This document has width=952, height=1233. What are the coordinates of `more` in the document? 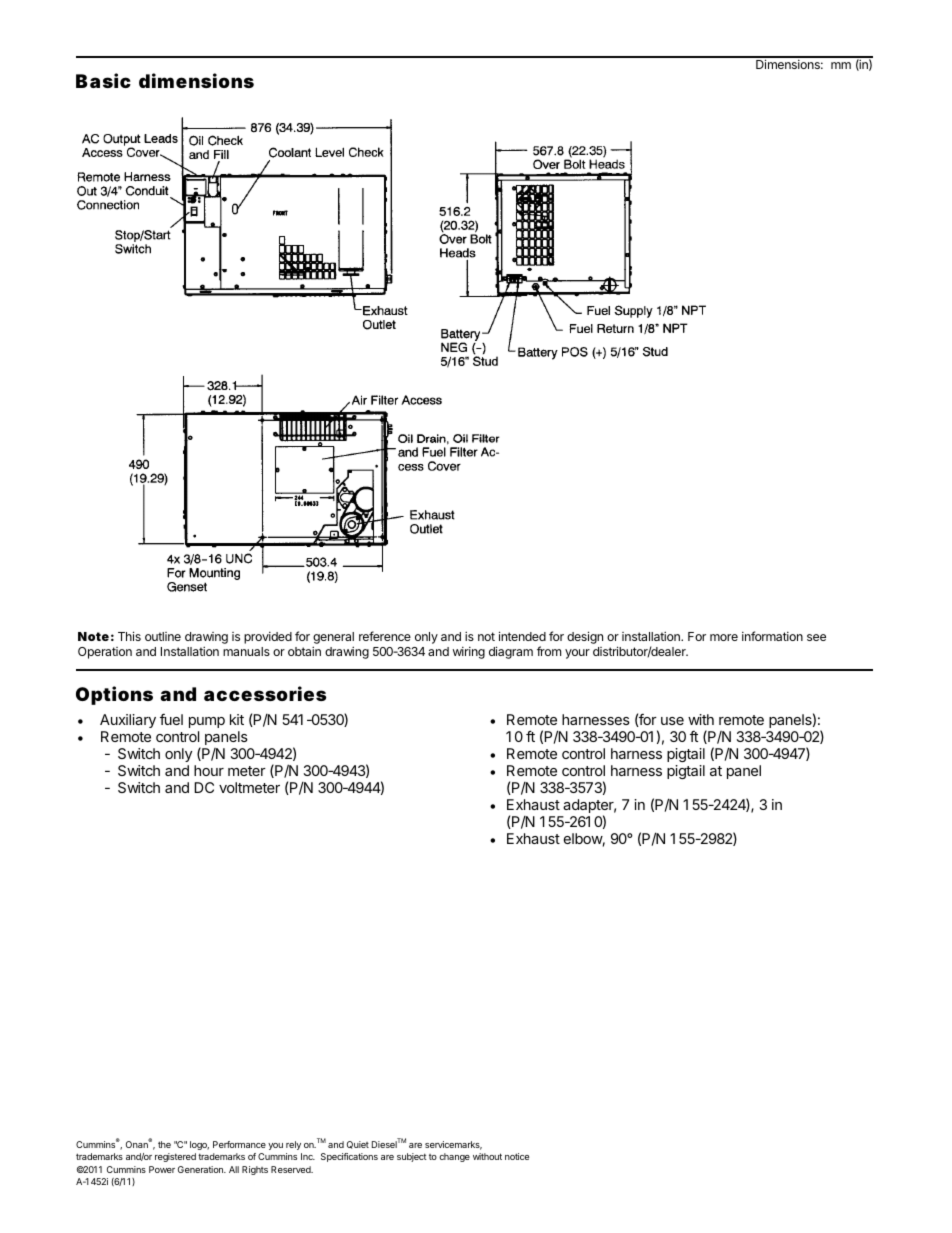 It's located at (724, 637).
